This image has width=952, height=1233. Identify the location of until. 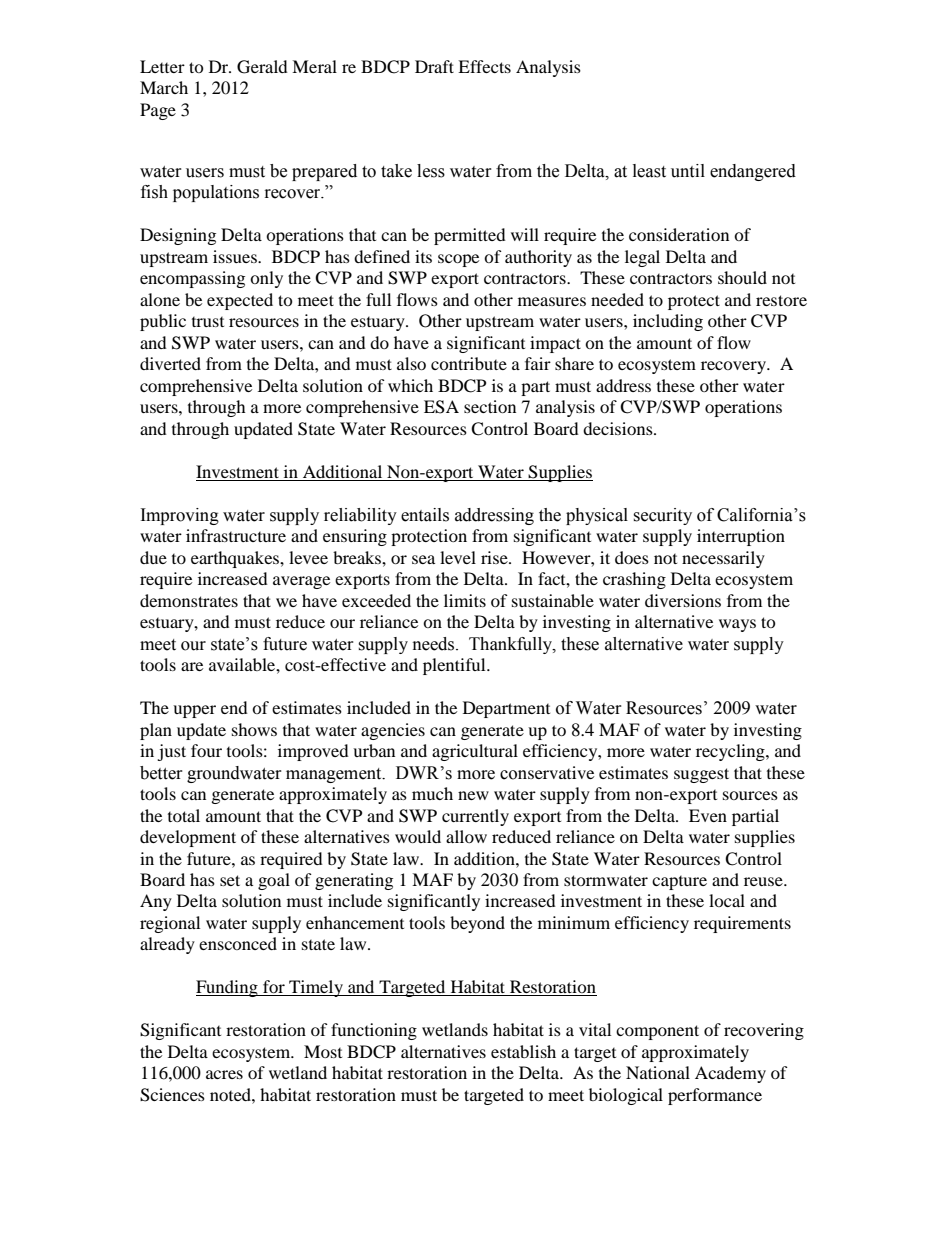
(688, 171).
